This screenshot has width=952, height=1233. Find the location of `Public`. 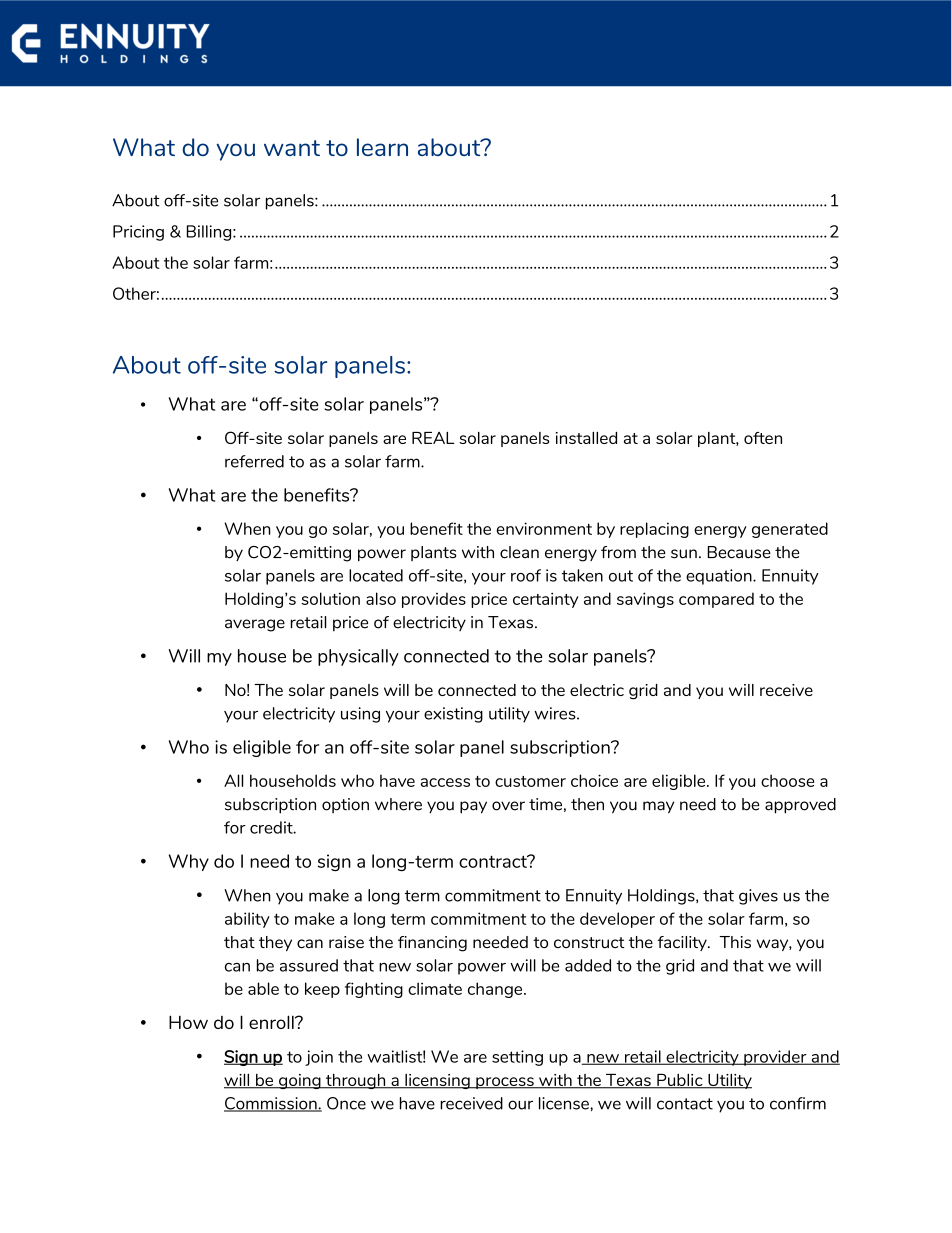

Public is located at coordinates (680, 1081).
